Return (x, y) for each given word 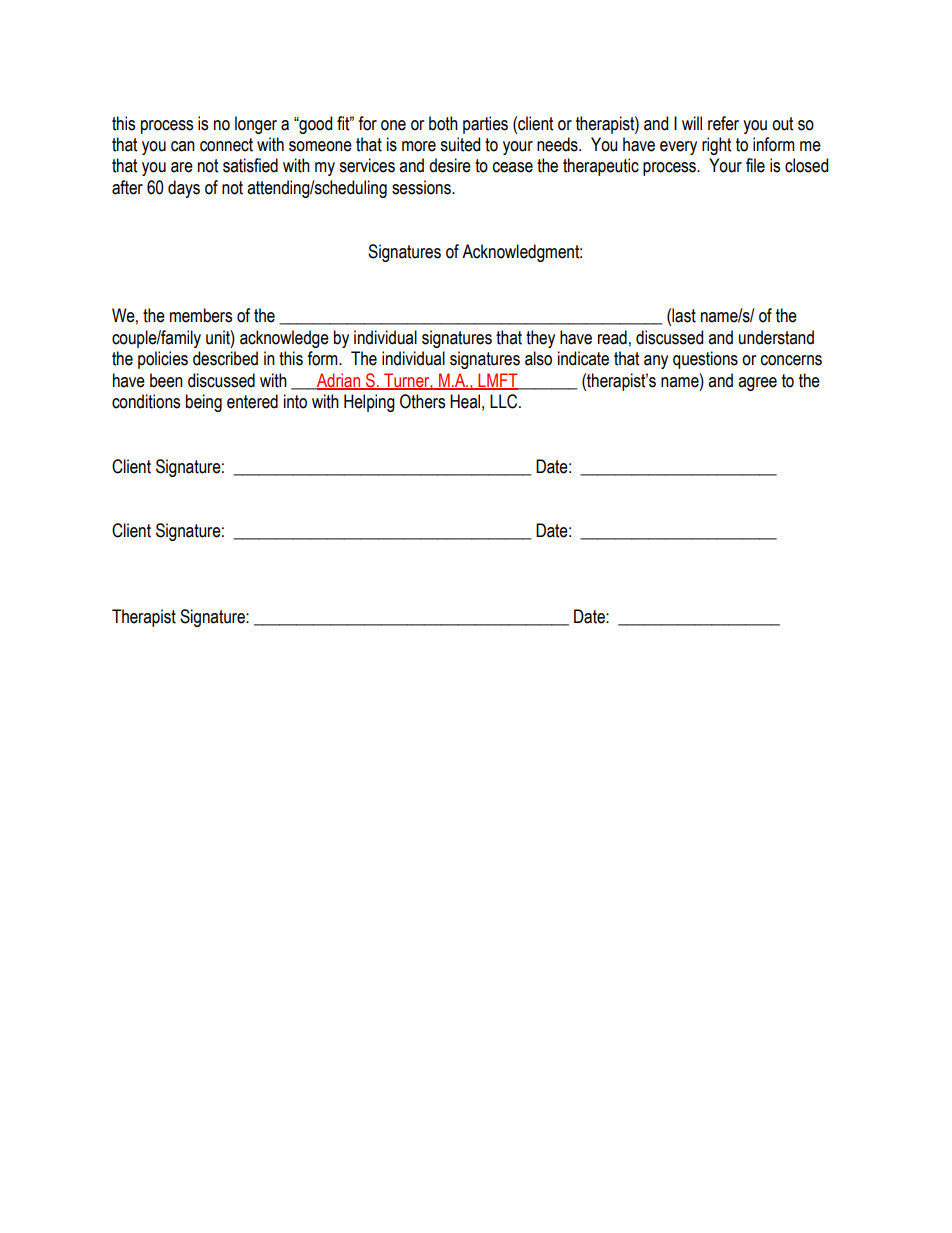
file (755, 165)
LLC (505, 401)
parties (485, 125)
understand (776, 337)
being (204, 403)
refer (723, 123)
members (201, 315)
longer (256, 125)
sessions (422, 187)
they (540, 339)
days (184, 189)
